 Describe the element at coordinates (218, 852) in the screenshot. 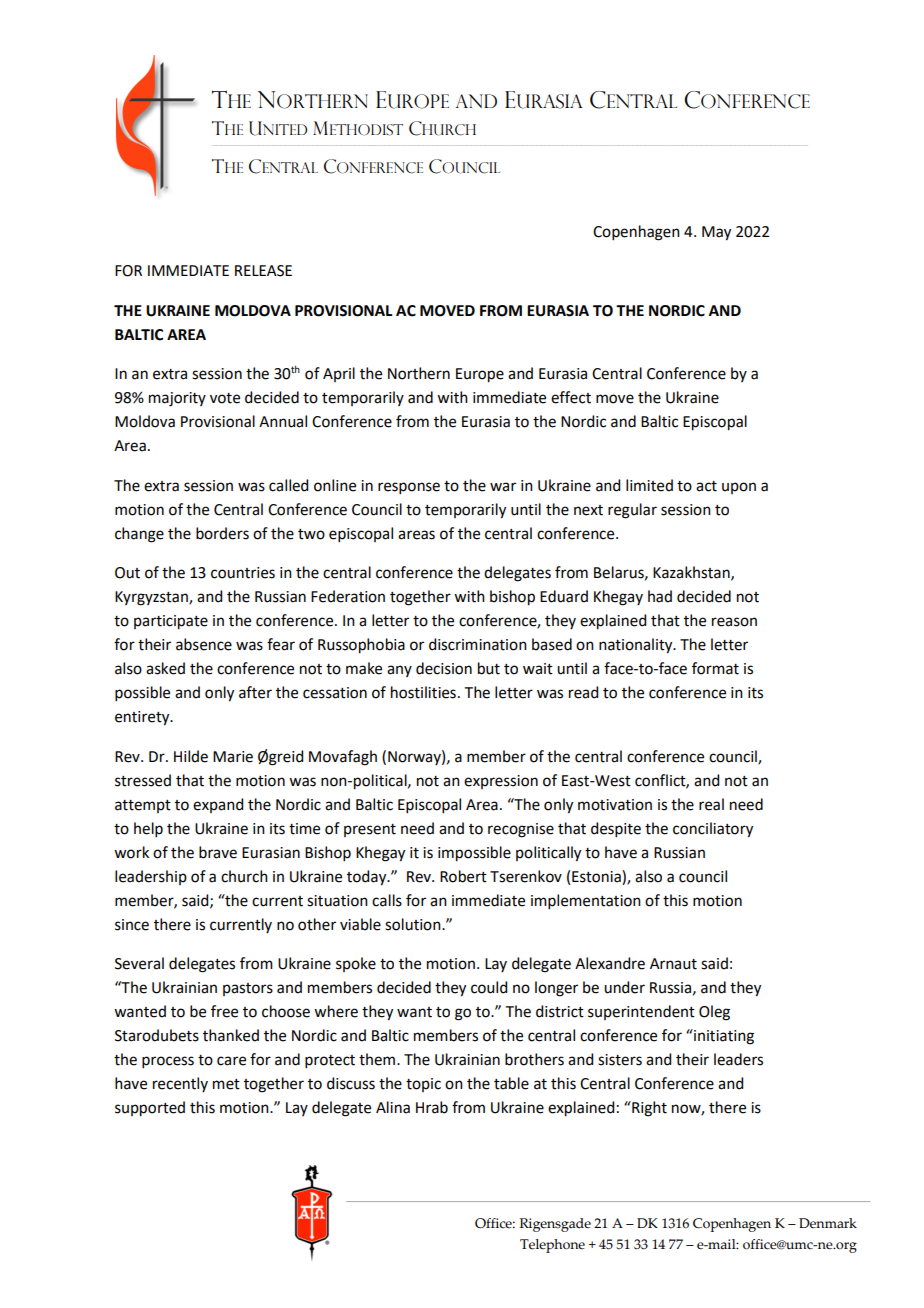

I see `brave` at that location.
